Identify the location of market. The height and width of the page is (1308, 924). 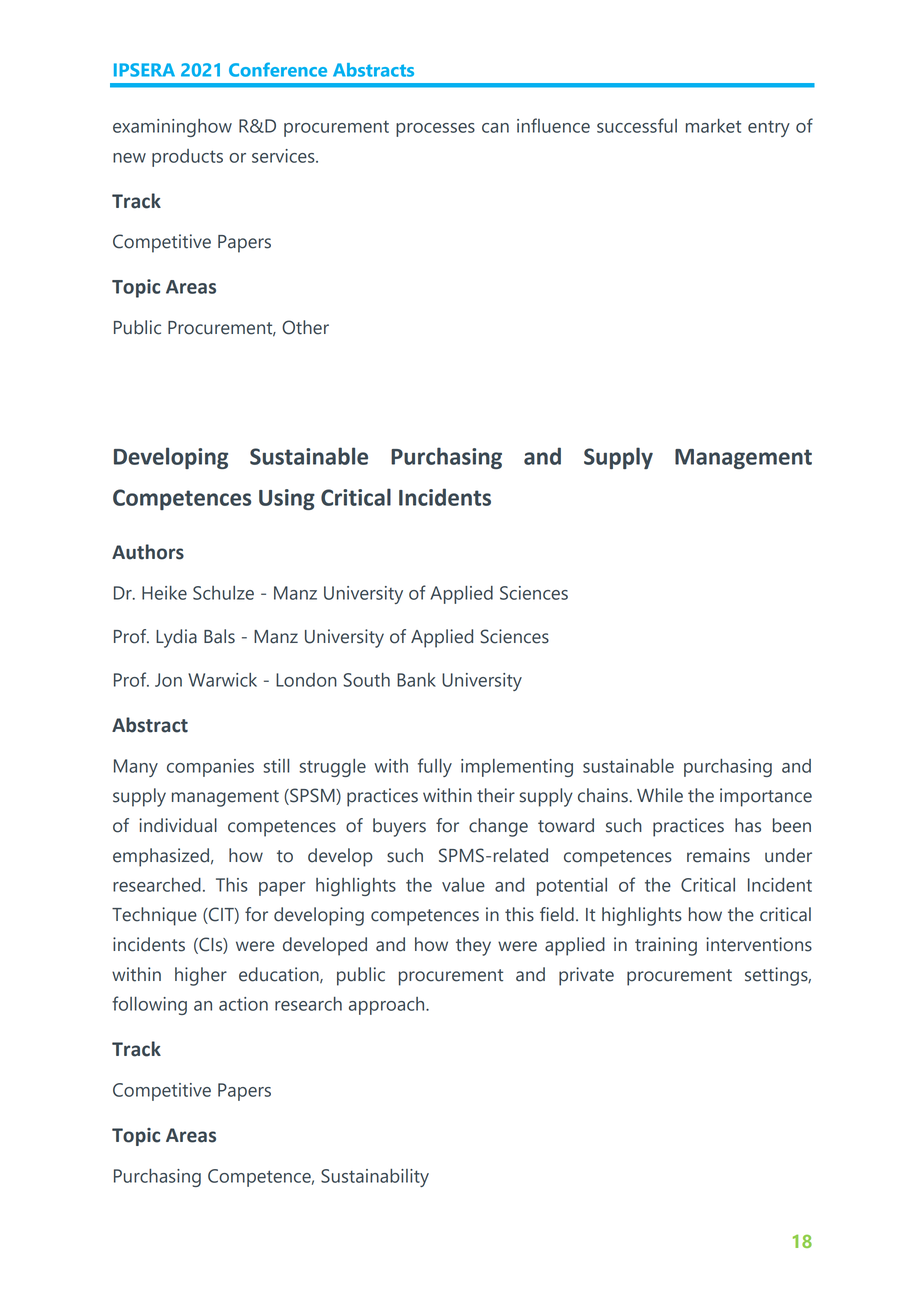
(713, 126).
